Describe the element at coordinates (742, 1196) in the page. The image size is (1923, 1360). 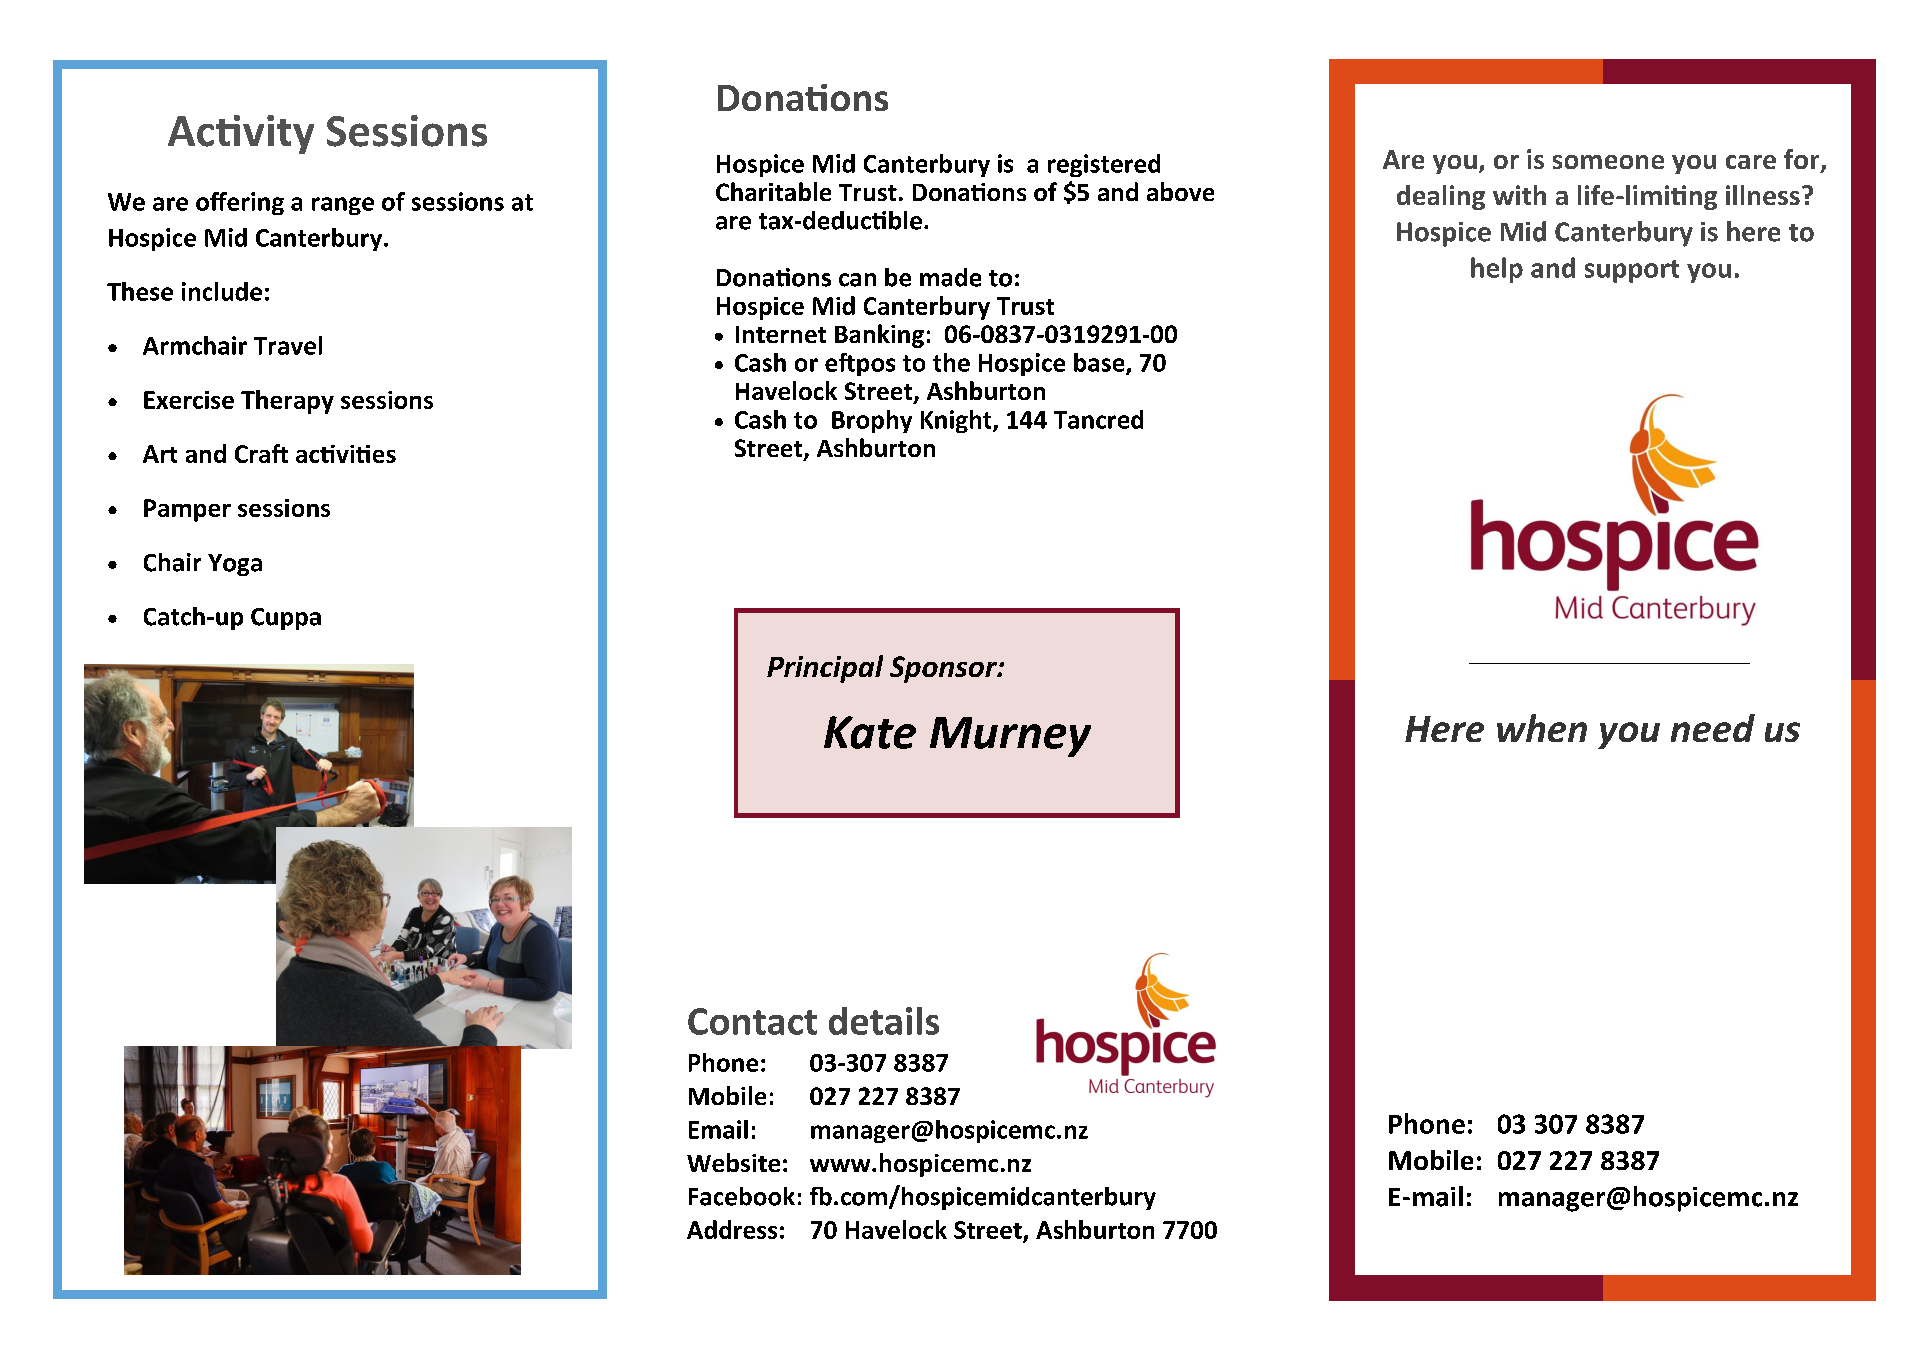
I see `Facebook` at that location.
